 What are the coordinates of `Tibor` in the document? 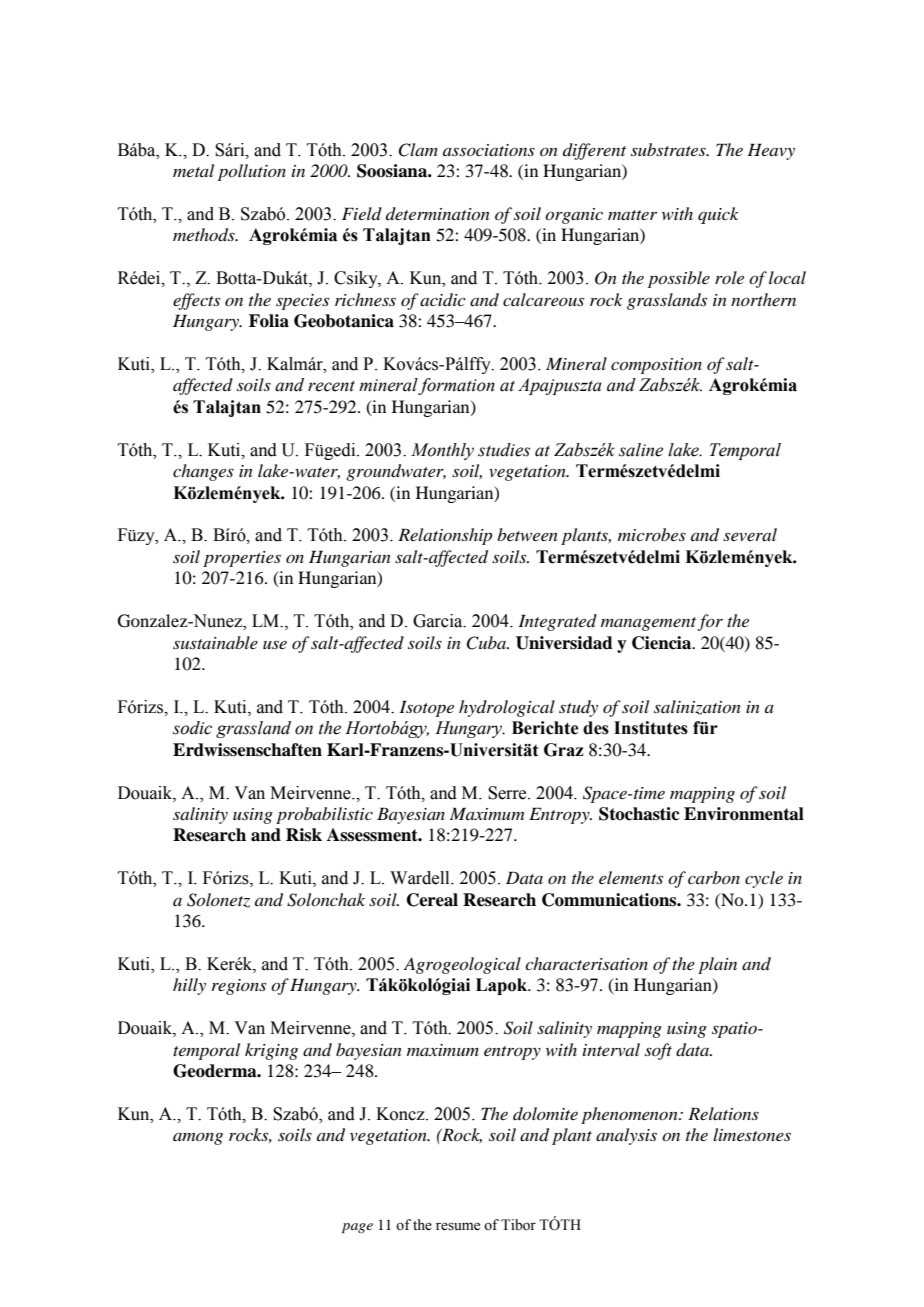 It's located at (518, 1225).
